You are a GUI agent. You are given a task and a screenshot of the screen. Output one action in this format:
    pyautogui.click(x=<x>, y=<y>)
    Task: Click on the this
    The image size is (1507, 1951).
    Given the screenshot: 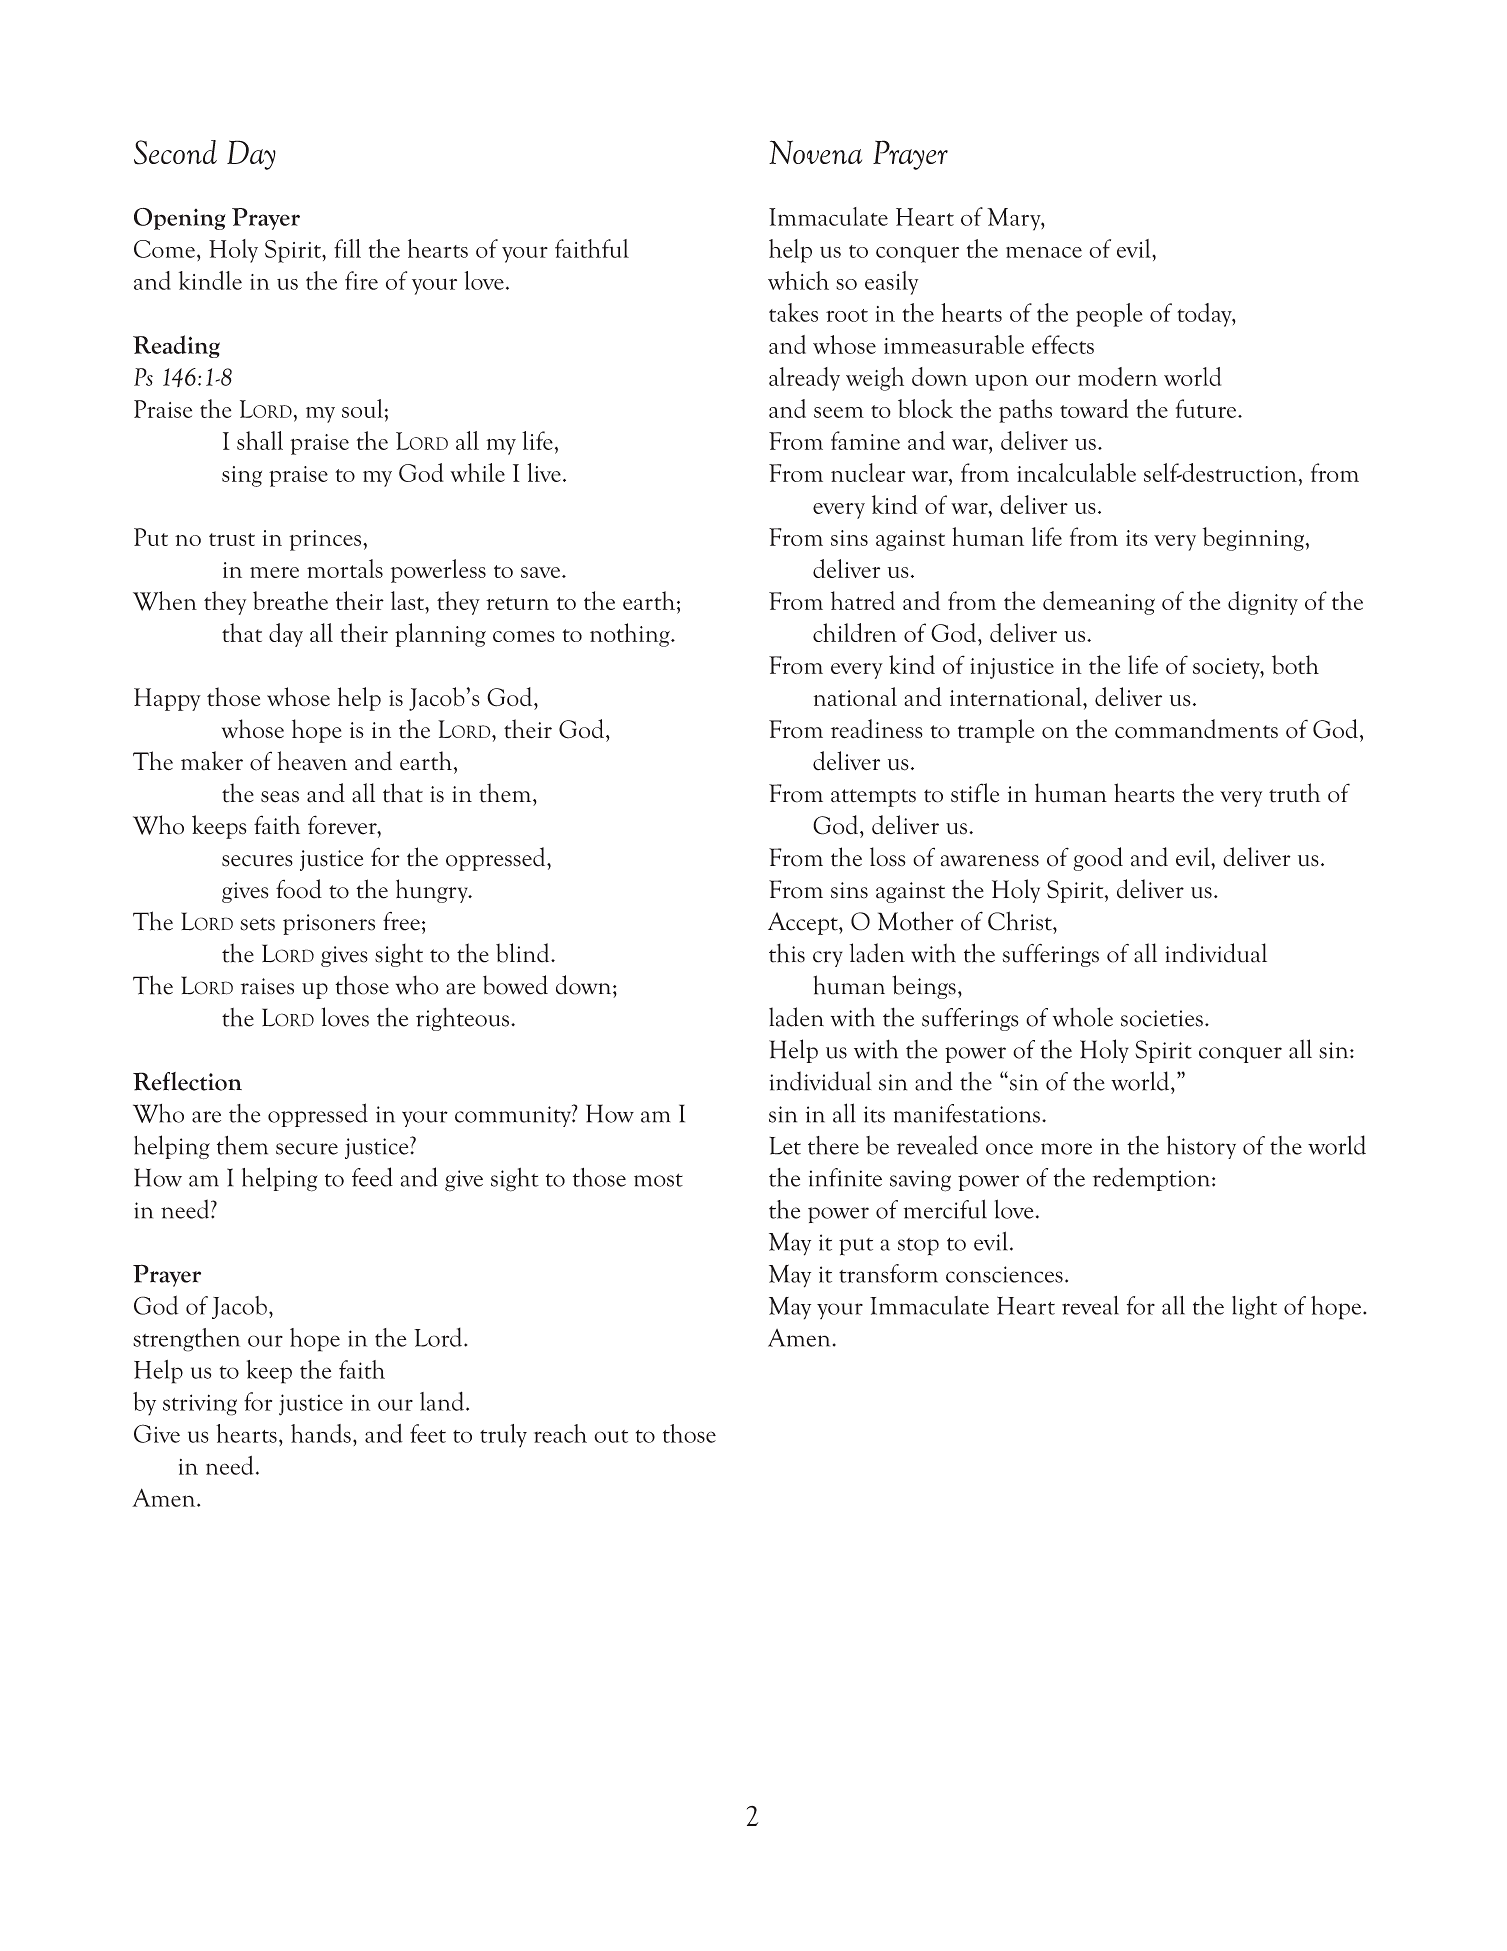 What is the action you would take?
    pyautogui.click(x=787, y=953)
